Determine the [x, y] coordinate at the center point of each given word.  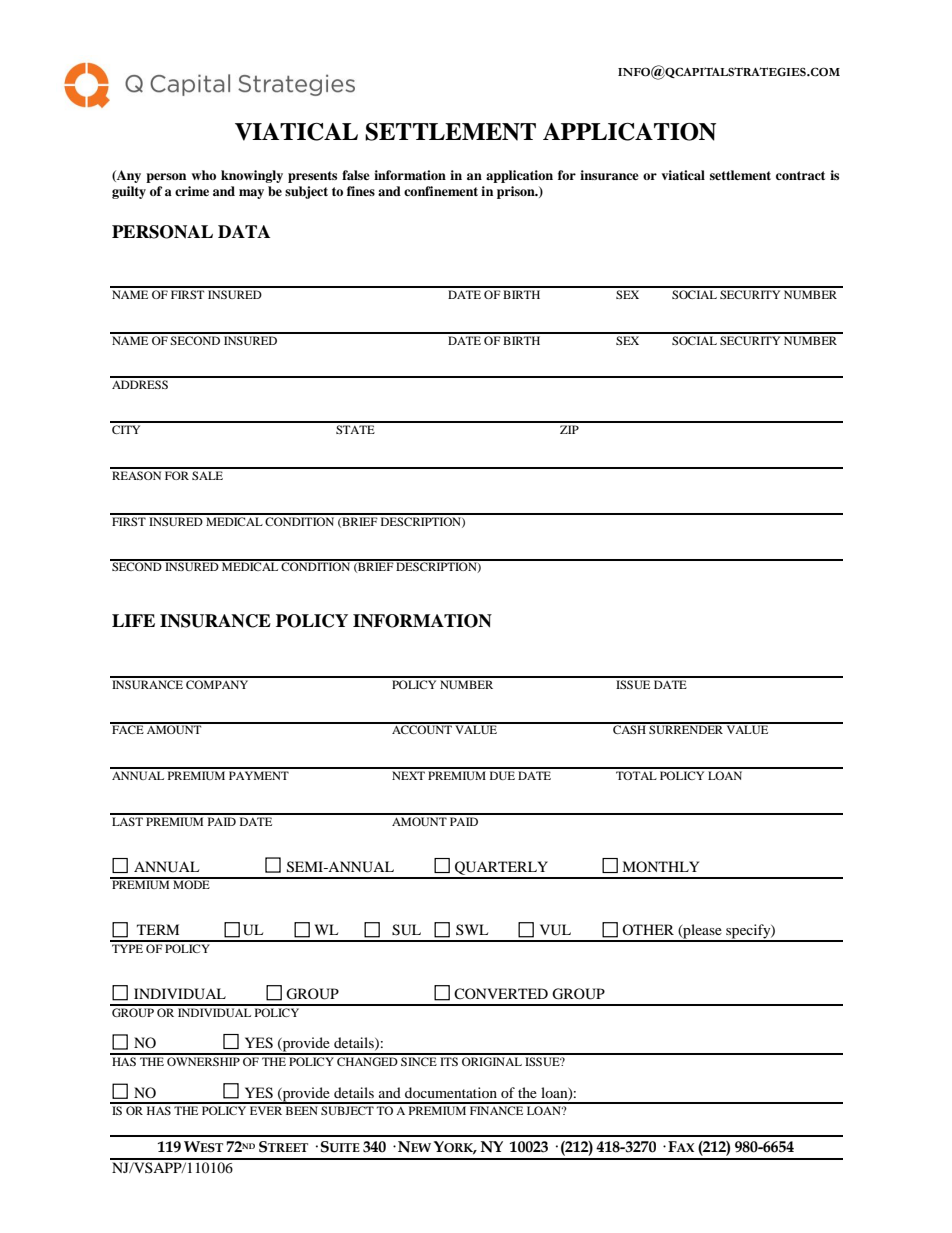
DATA [244, 231]
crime [192, 191]
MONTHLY [660, 866]
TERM [158, 929]
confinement [441, 191]
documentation [451, 1092]
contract [800, 175]
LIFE [133, 620]
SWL [472, 929]
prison [517, 192]
